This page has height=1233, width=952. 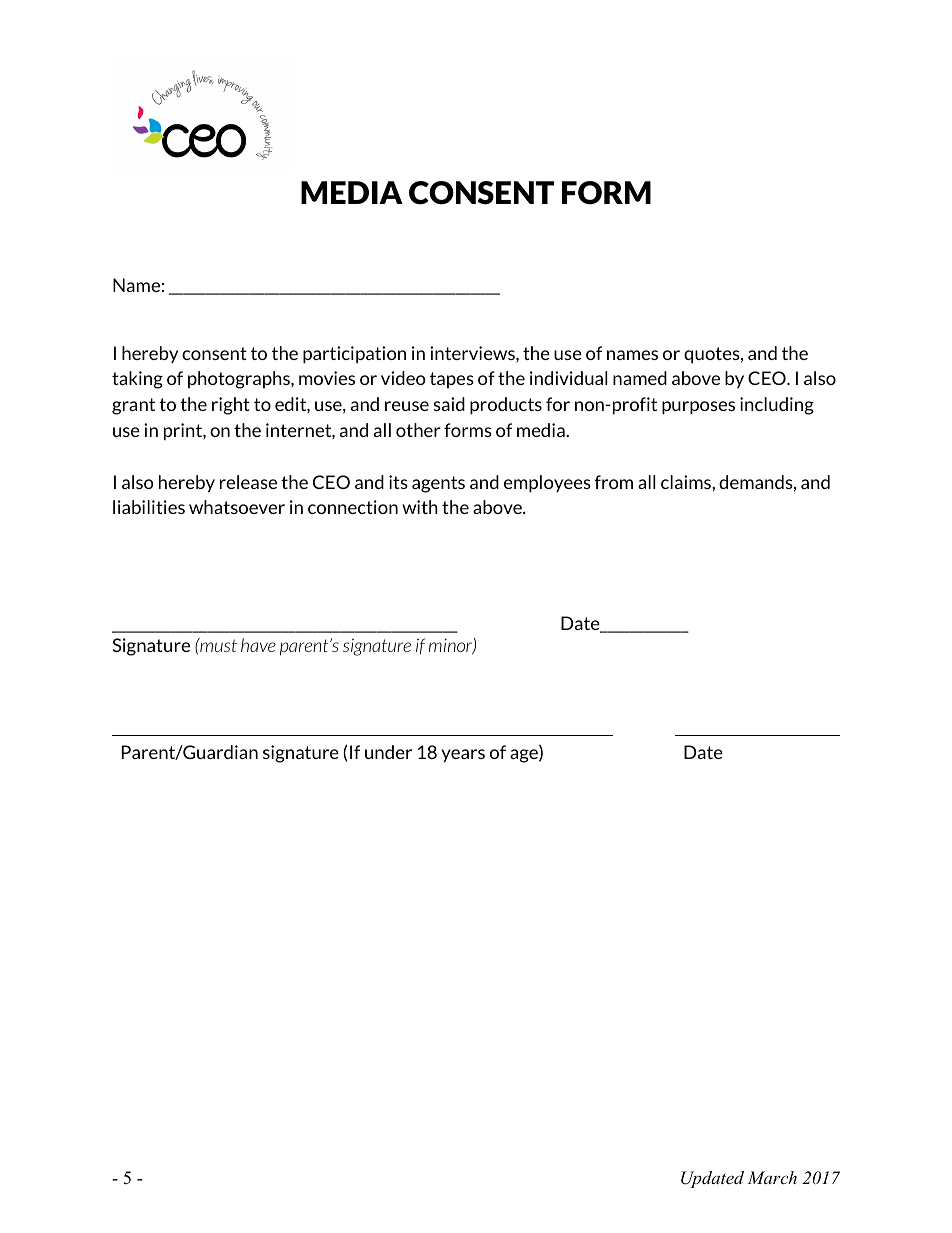 What do you see at coordinates (258, 645) in the page?
I see `have` at bounding box center [258, 645].
